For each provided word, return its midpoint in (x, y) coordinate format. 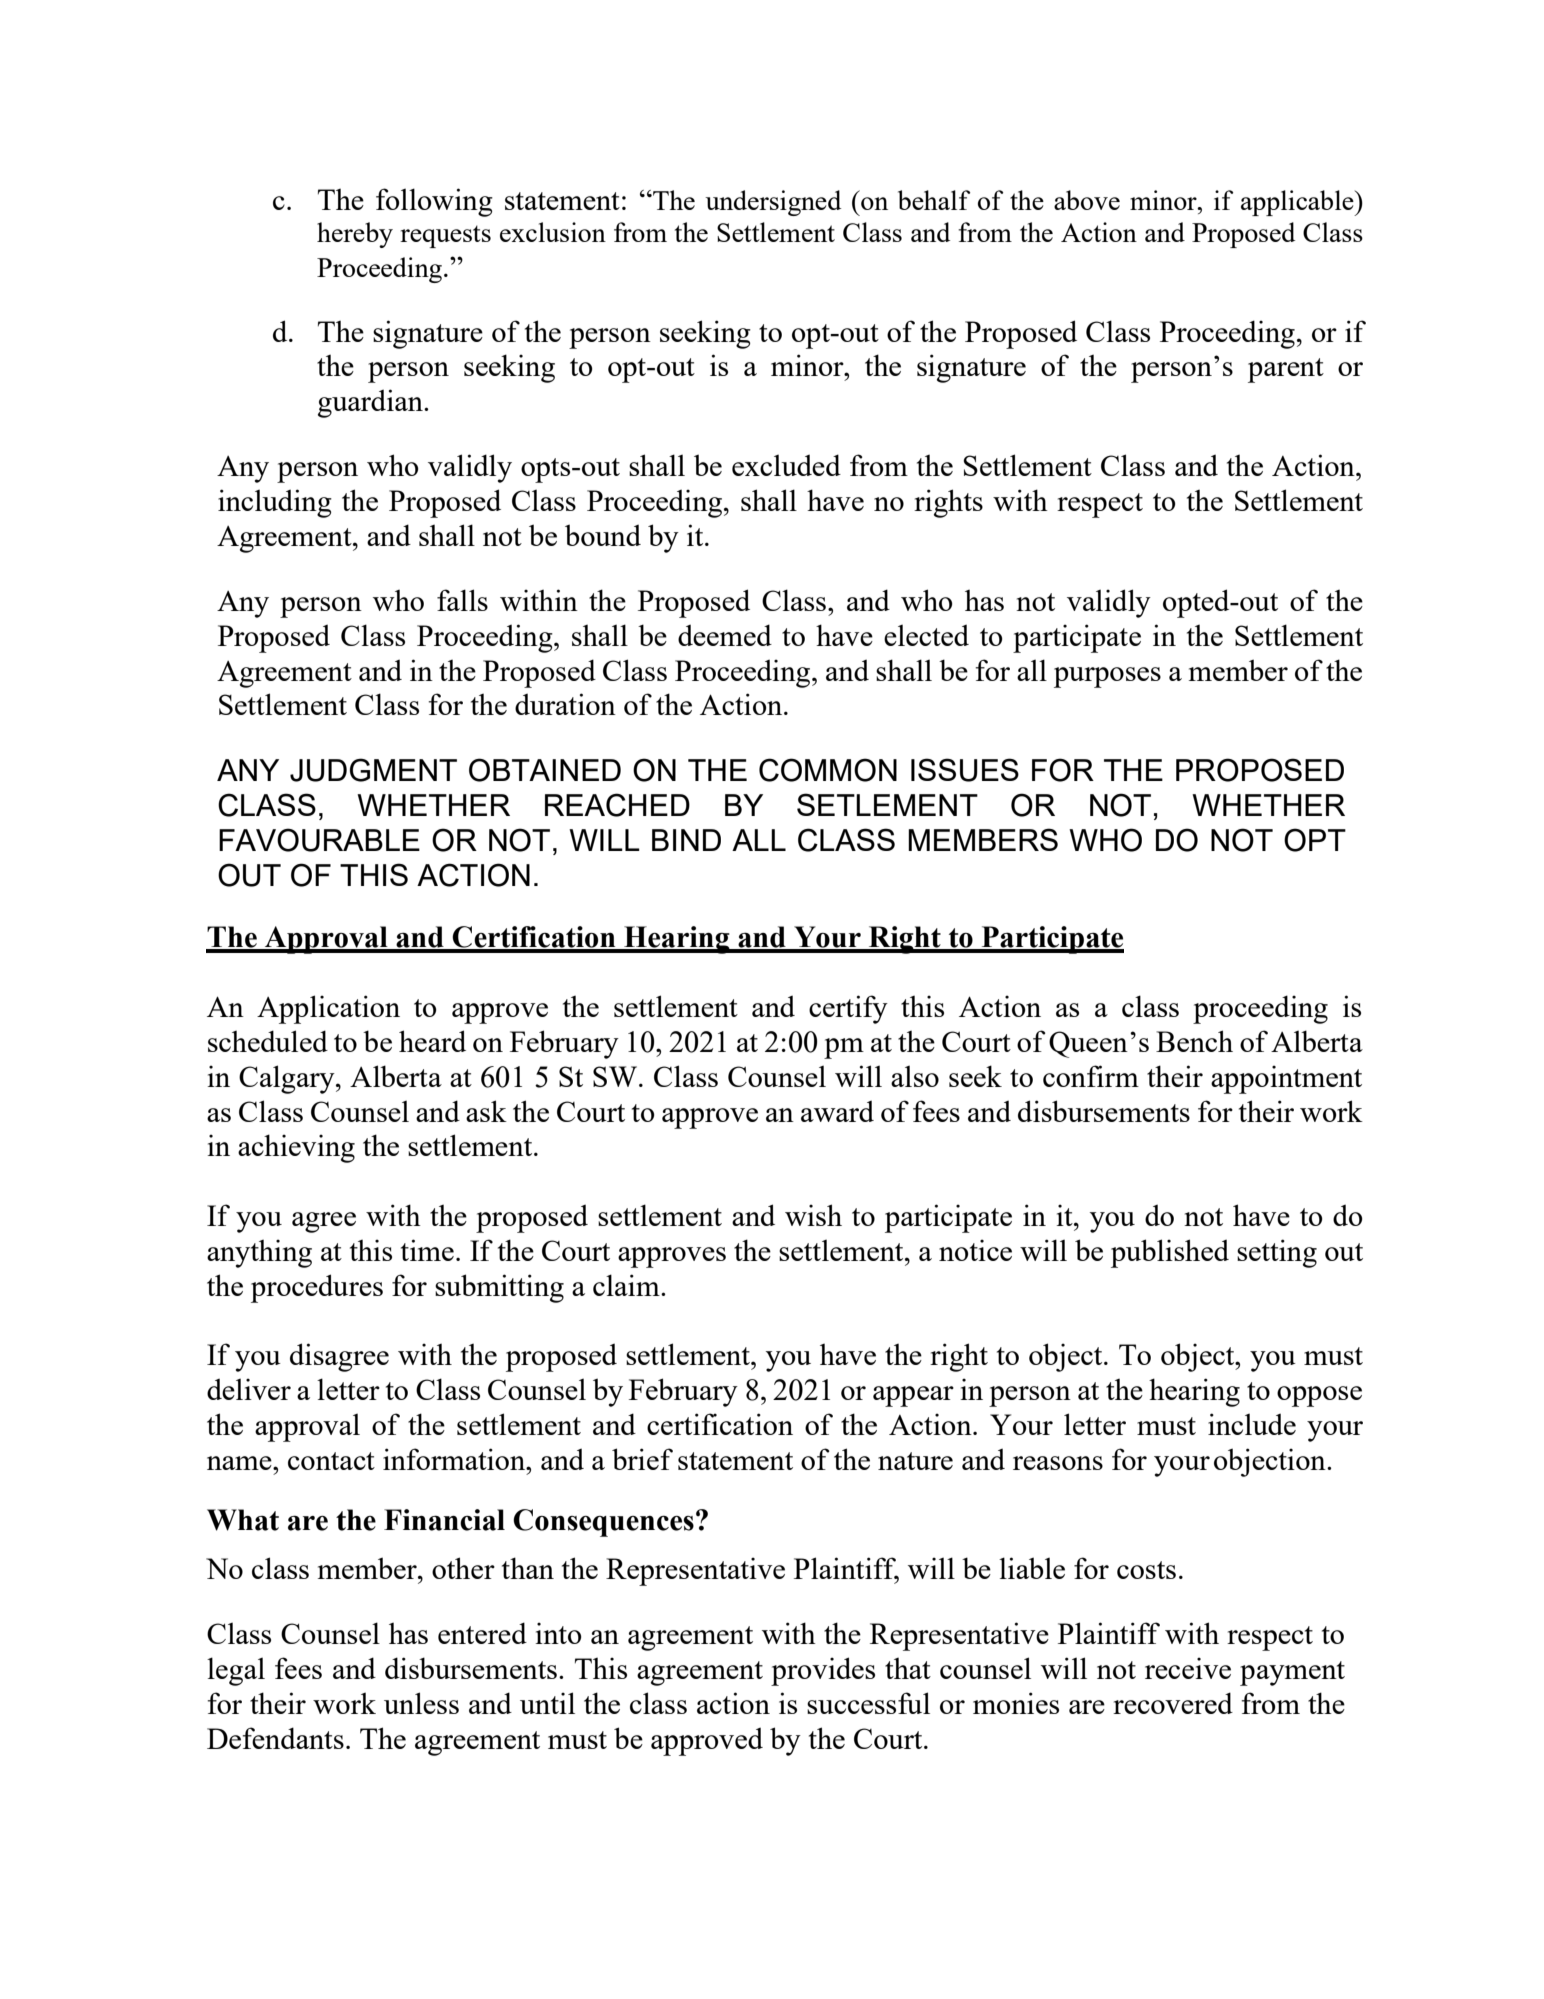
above (1087, 200)
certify (848, 1009)
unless (421, 1703)
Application (328, 1009)
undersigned (773, 203)
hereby (355, 235)
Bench (1194, 1041)
